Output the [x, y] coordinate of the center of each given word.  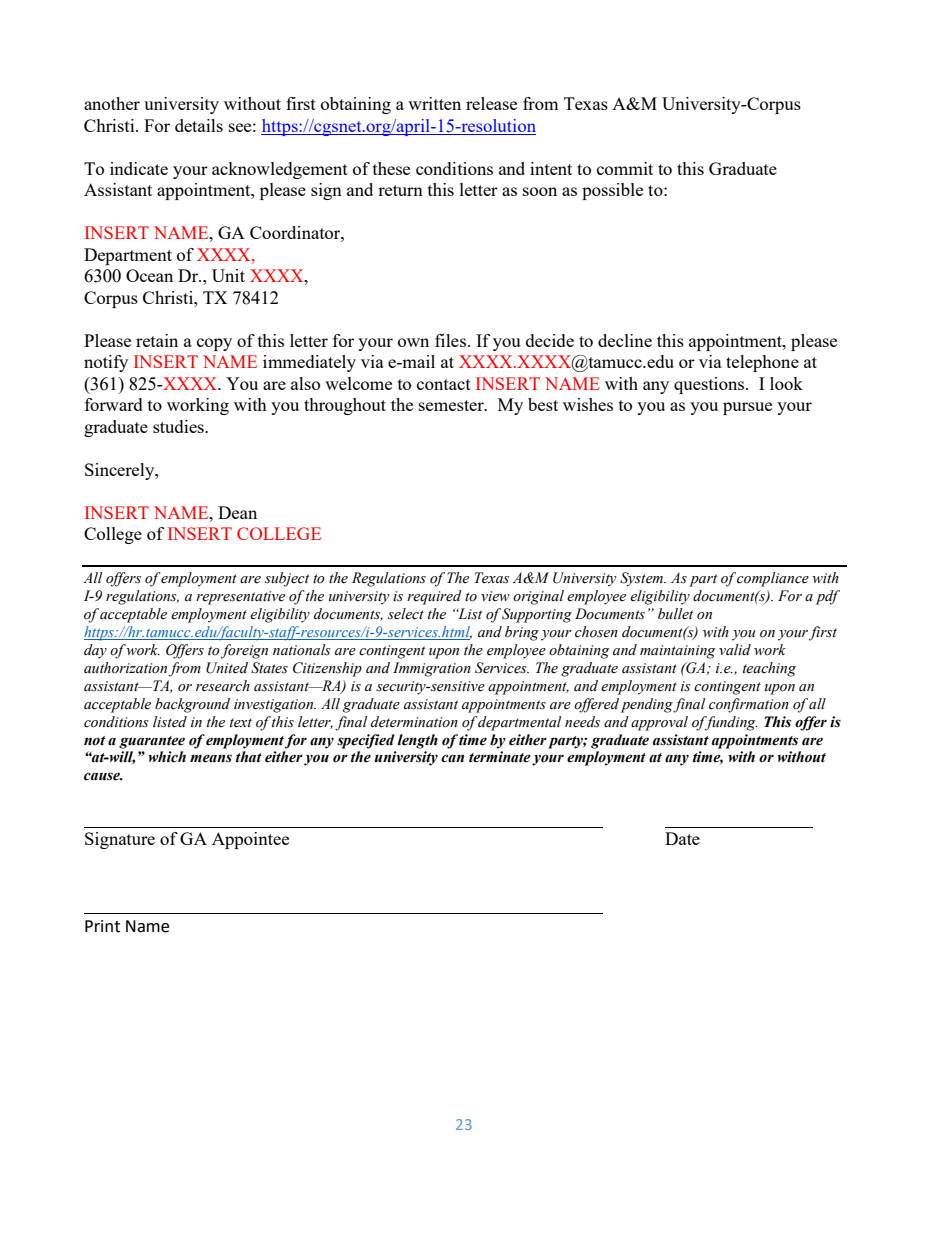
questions [710, 385]
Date [682, 838]
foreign [244, 651]
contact [444, 384]
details [199, 125]
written [434, 103]
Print [102, 926]
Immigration [432, 669]
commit [625, 168]
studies [179, 426]
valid [735, 649]
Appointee [250, 840]
